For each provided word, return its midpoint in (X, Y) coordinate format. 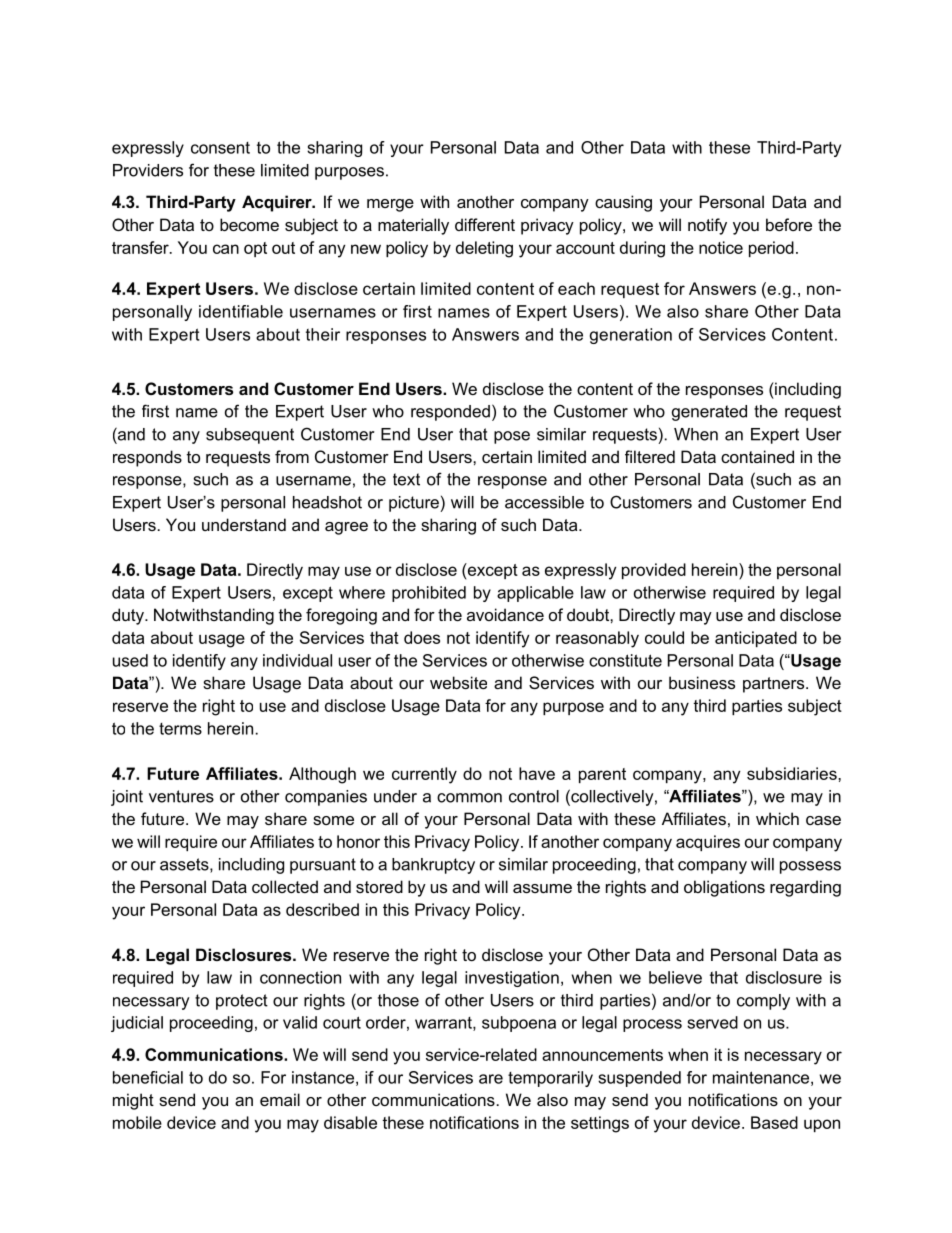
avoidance (505, 614)
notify (707, 226)
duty (129, 616)
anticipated (756, 639)
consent (220, 148)
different (485, 224)
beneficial (148, 1077)
